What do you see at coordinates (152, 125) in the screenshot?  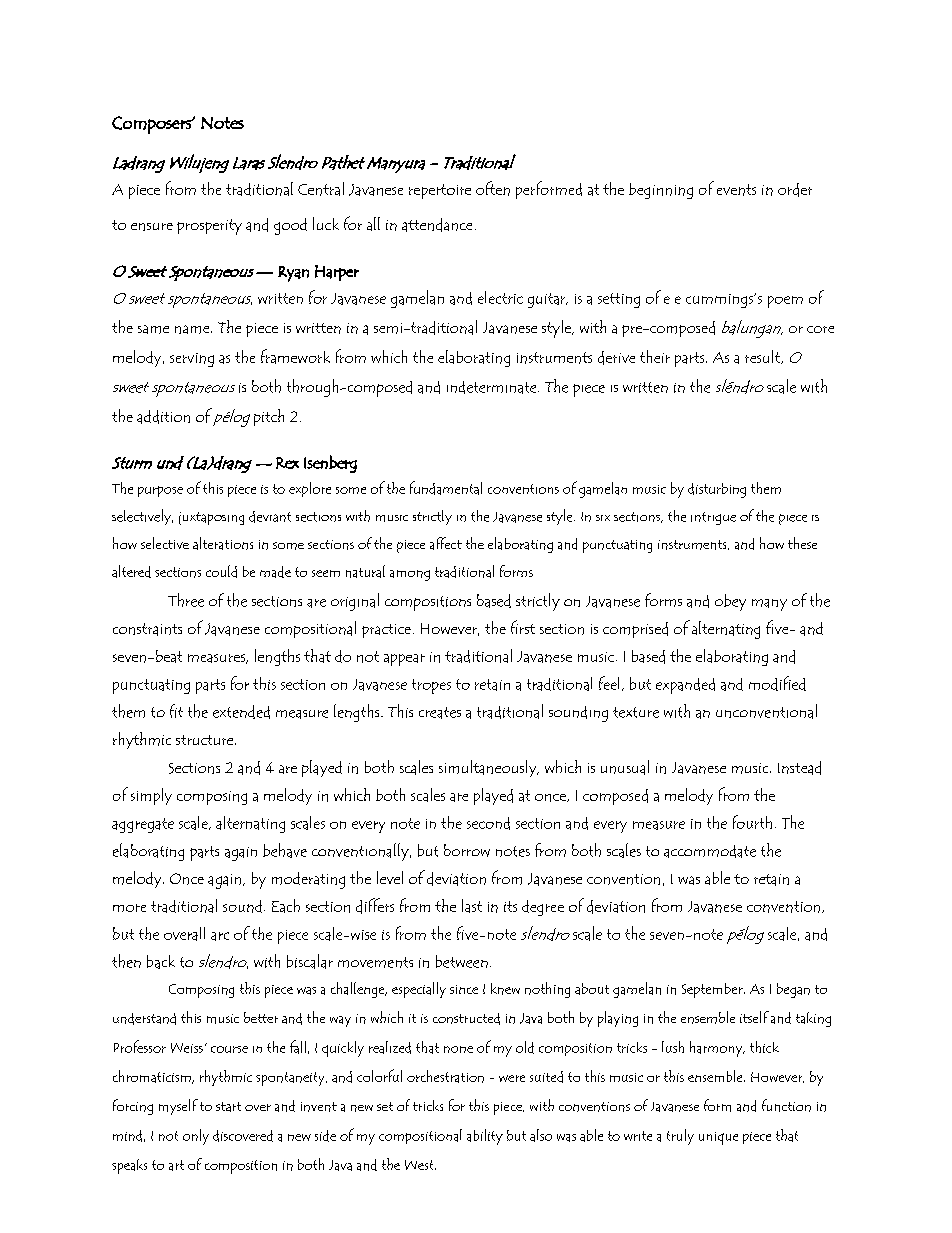 I see `Composers` at bounding box center [152, 125].
